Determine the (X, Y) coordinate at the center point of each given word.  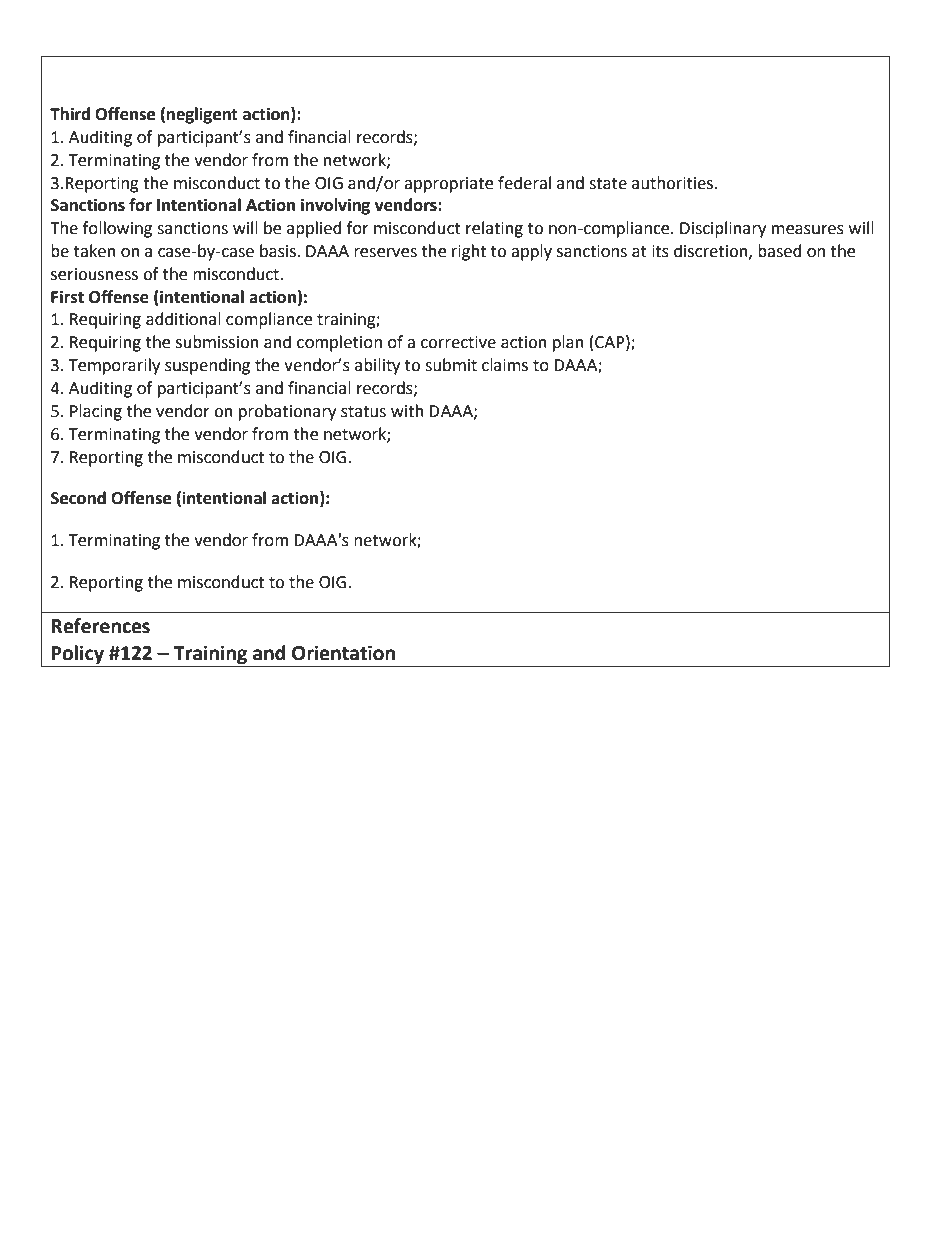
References (100, 626)
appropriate (448, 185)
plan (568, 343)
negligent (202, 115)
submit (451, 365)
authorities (674, 183)
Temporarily (114, 366)
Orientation (343, 653)
